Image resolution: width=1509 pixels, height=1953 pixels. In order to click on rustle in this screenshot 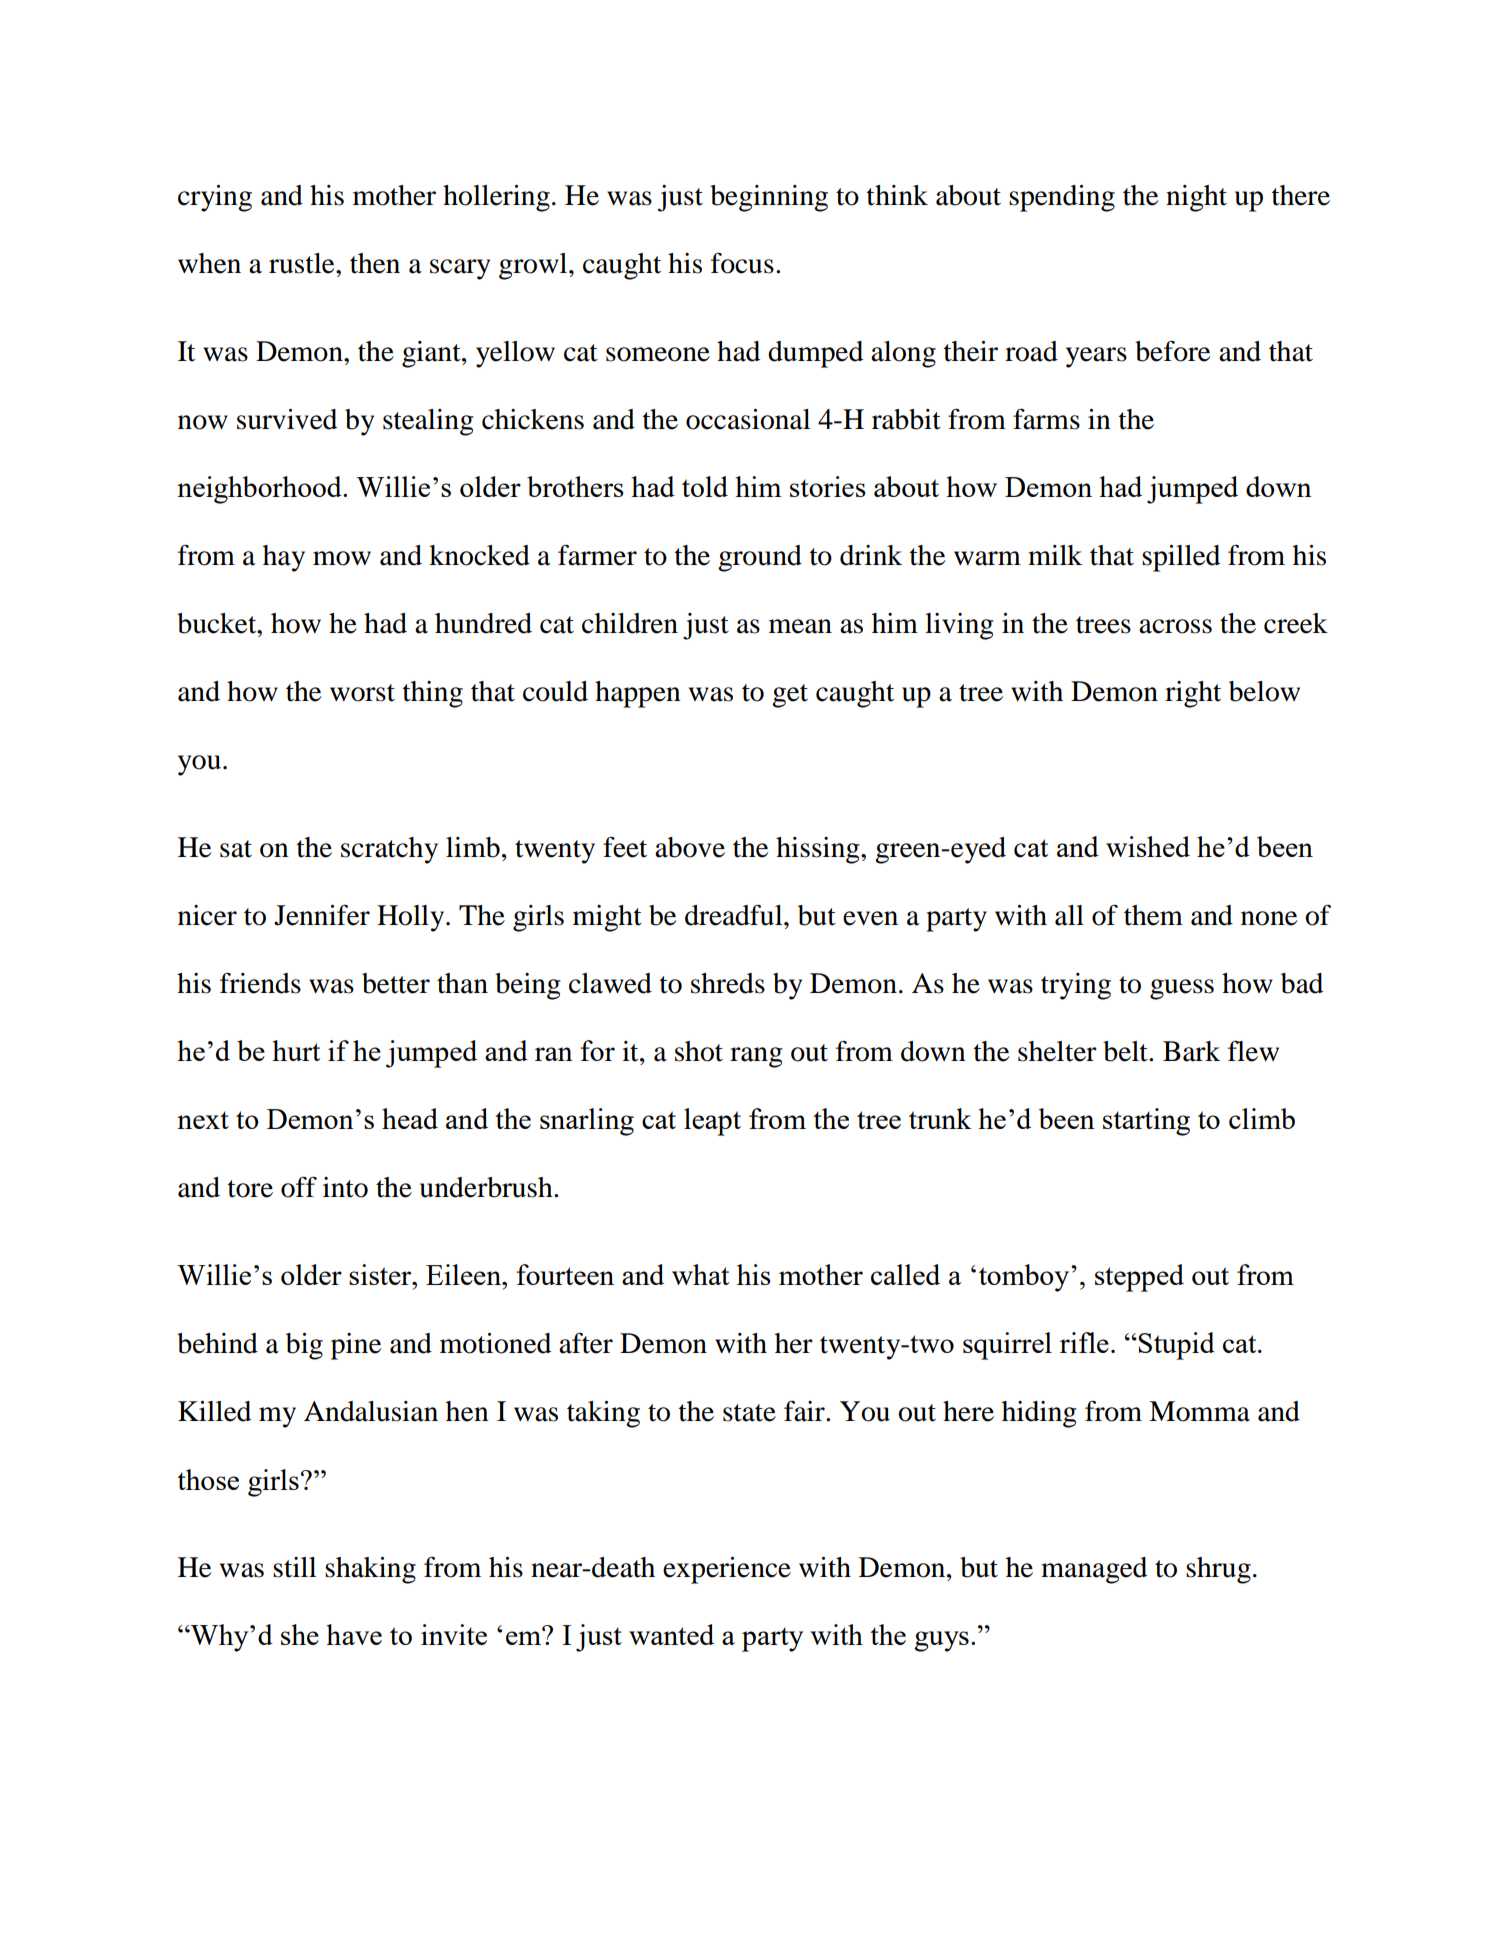, I will do `click(303, 263)`.
